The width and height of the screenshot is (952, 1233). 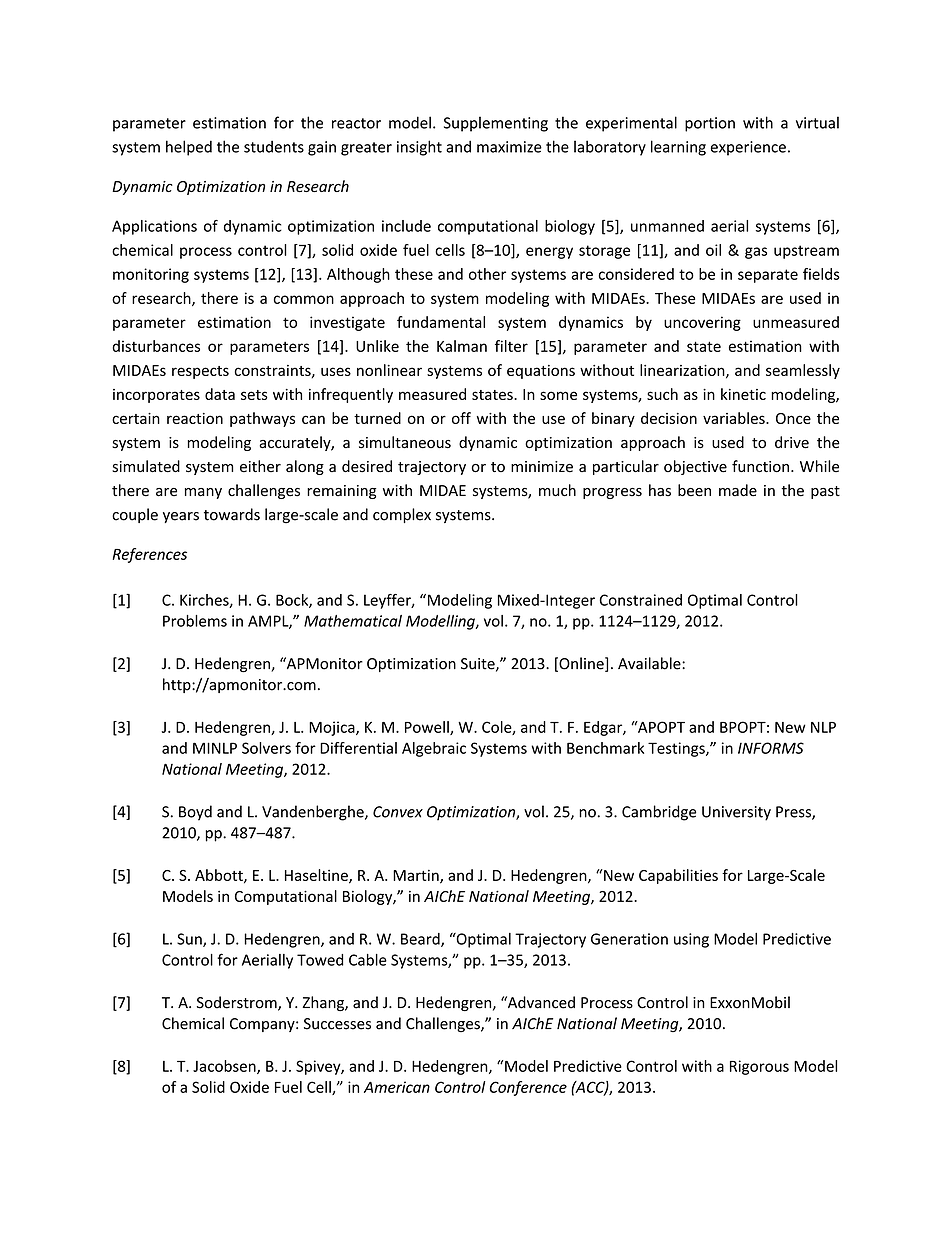 I want to click on uncovering, so click(x=702, y=323).
